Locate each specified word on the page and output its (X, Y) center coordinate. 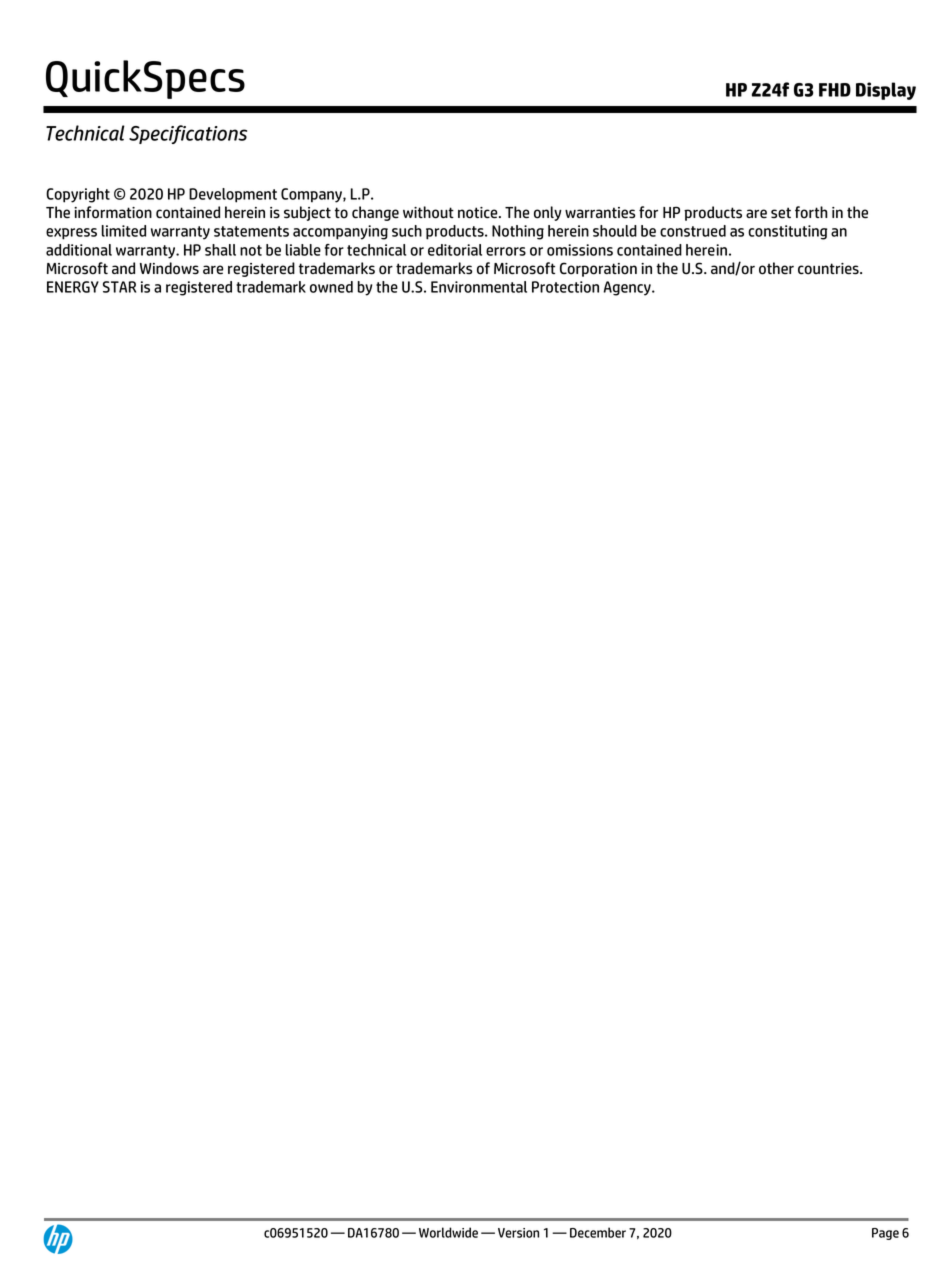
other (776, 268)
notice (479, 213)
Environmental (479, 287)
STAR (119, 287)
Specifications (188, 134)
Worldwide (448, 1232)
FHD (835, 90)
